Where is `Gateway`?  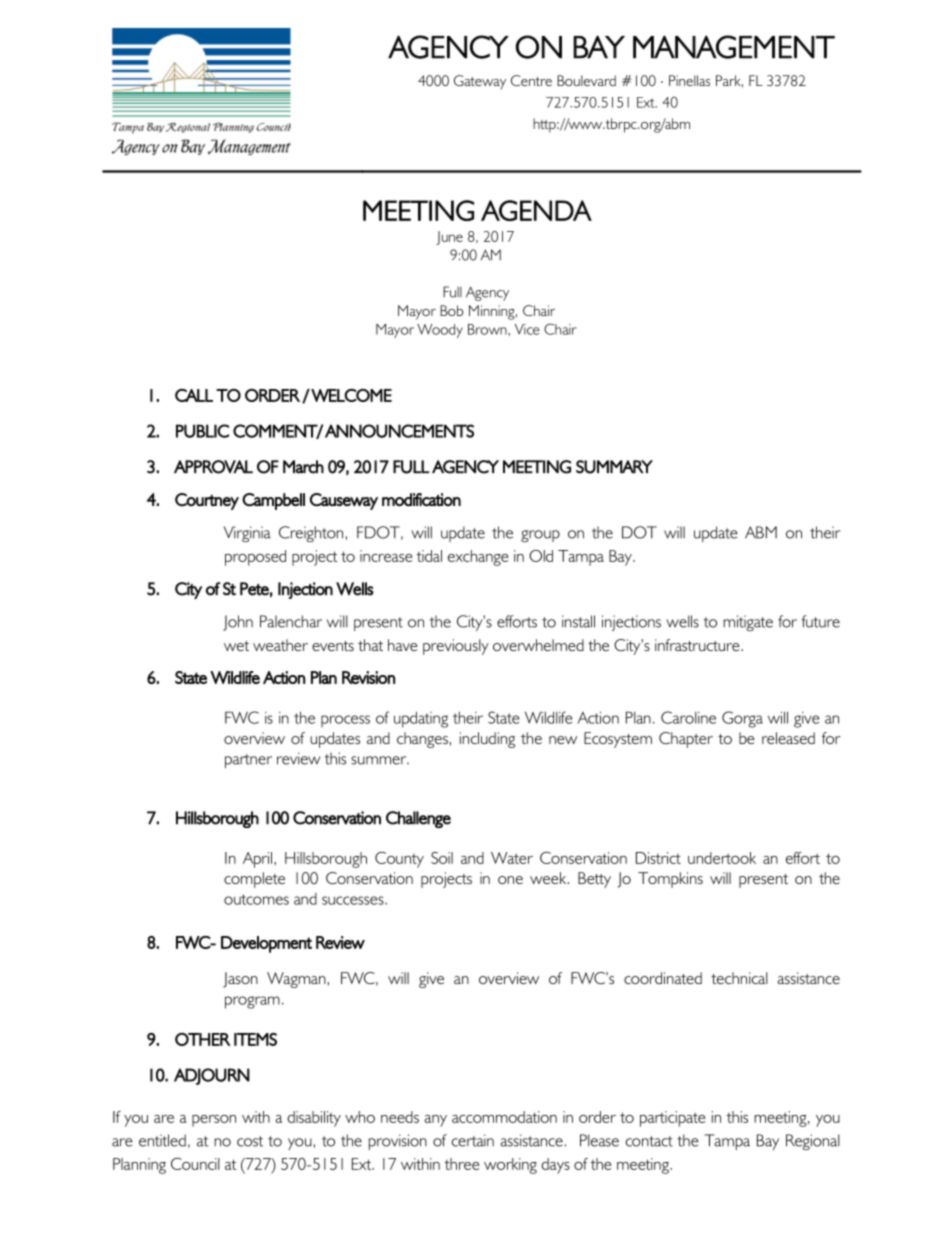 Gateway is located at coordinates (480, 82).
